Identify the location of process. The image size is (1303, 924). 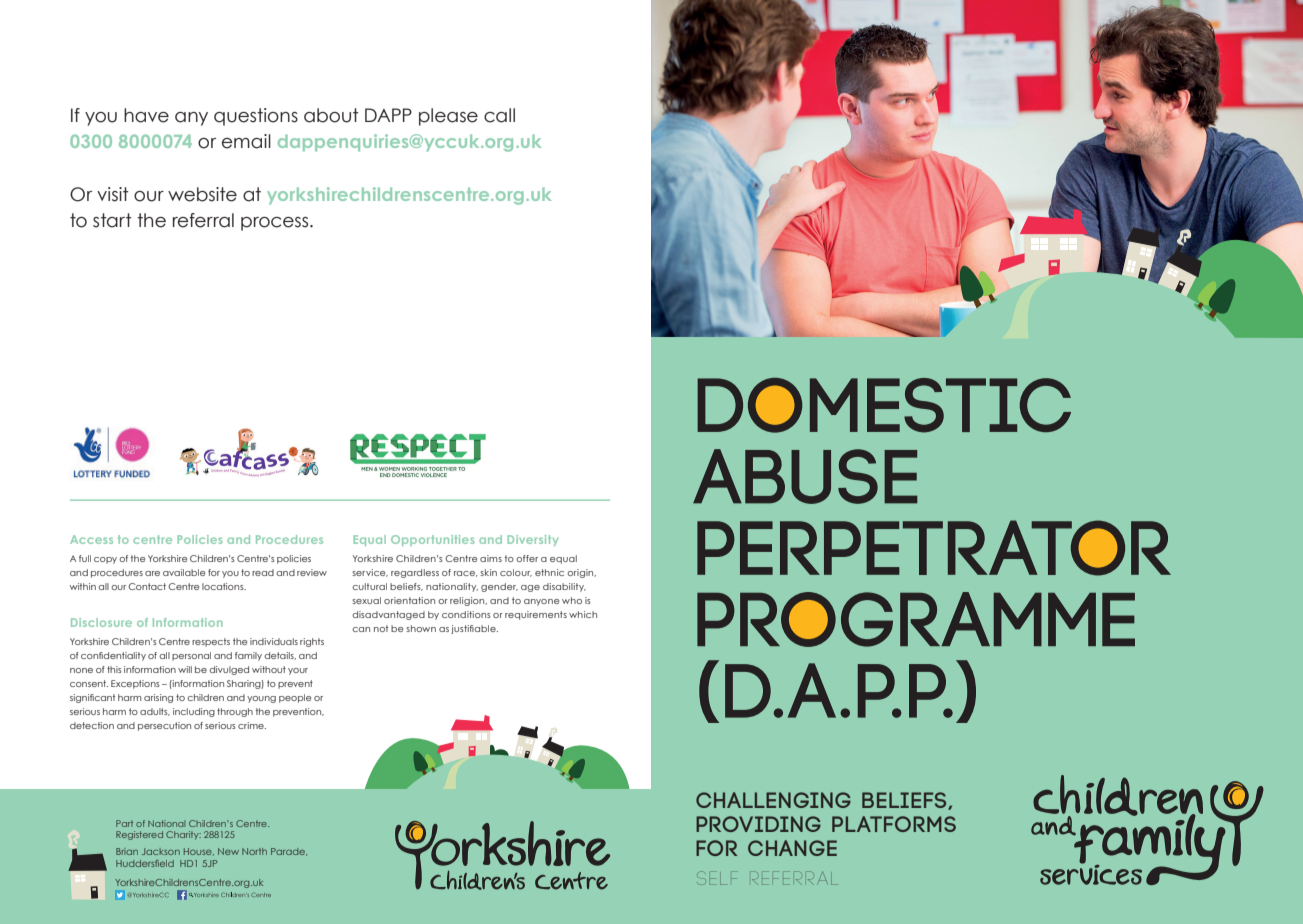
(276, 224).
